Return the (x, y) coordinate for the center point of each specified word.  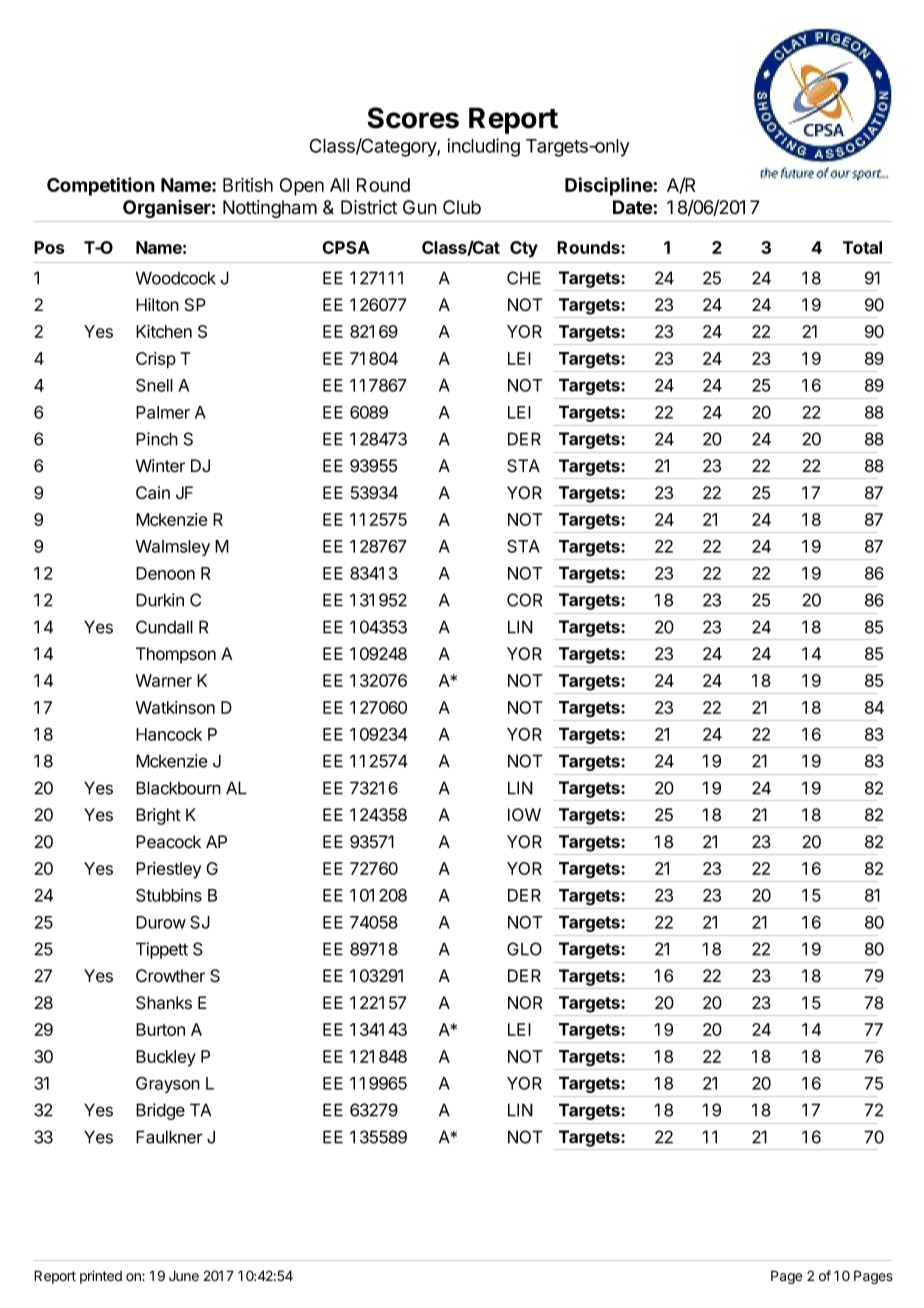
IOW (524, 814)
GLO (524, 949)
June (184, 1276)
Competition (101, 186)
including (483, 147)
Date (633, 207)
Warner (164, 680)
